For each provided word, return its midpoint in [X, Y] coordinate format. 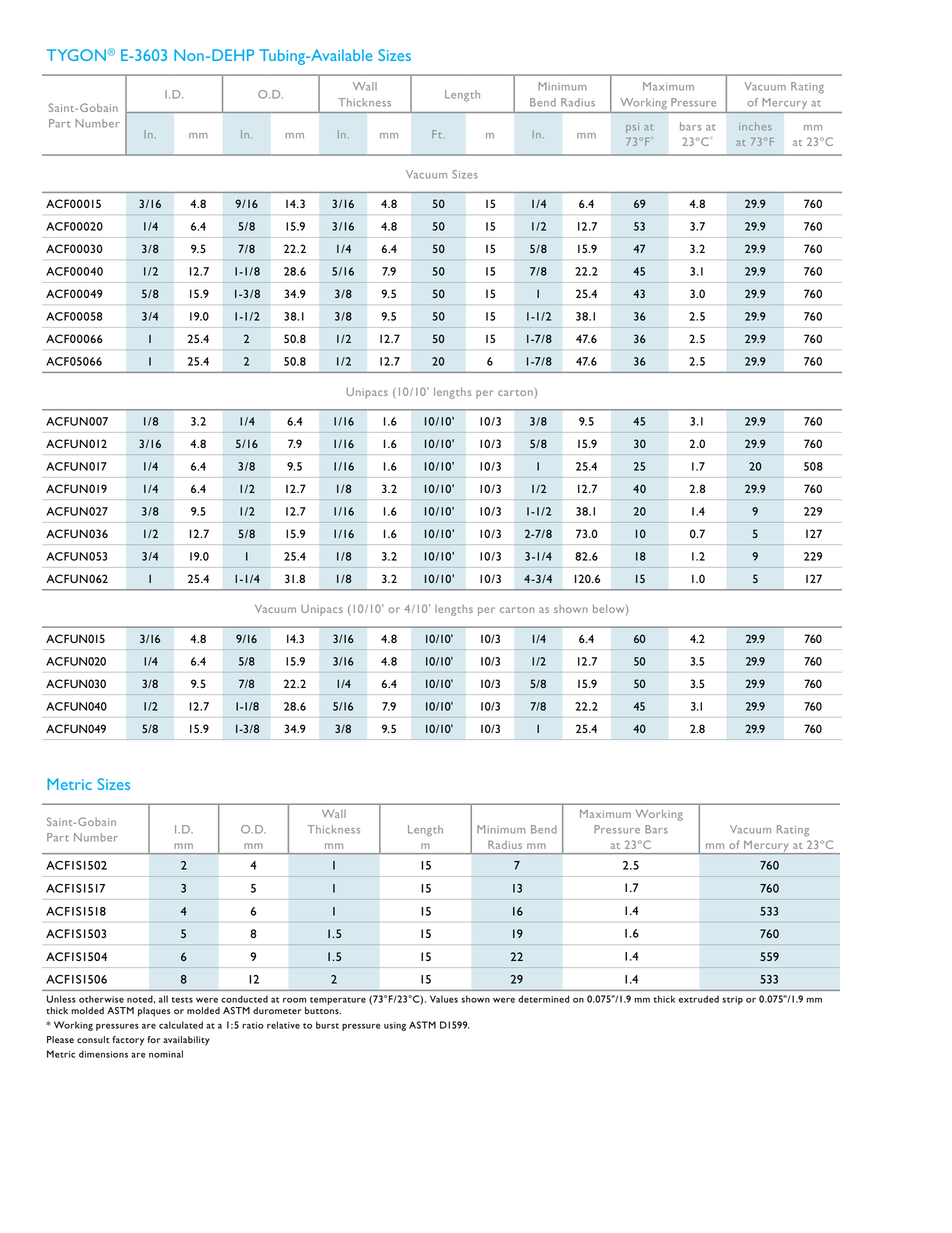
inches [755, 126]
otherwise [101, 999]
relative [283, 1025]
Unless [61, 999]
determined [544, 999]
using [395, 1026]
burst [327, 1025]
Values [444, 999]
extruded [699, 999]
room [294, 1000]
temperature [338, 1001]
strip [732, 1000]
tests [182, 1000]
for [153, 1039]
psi [632, 128]
